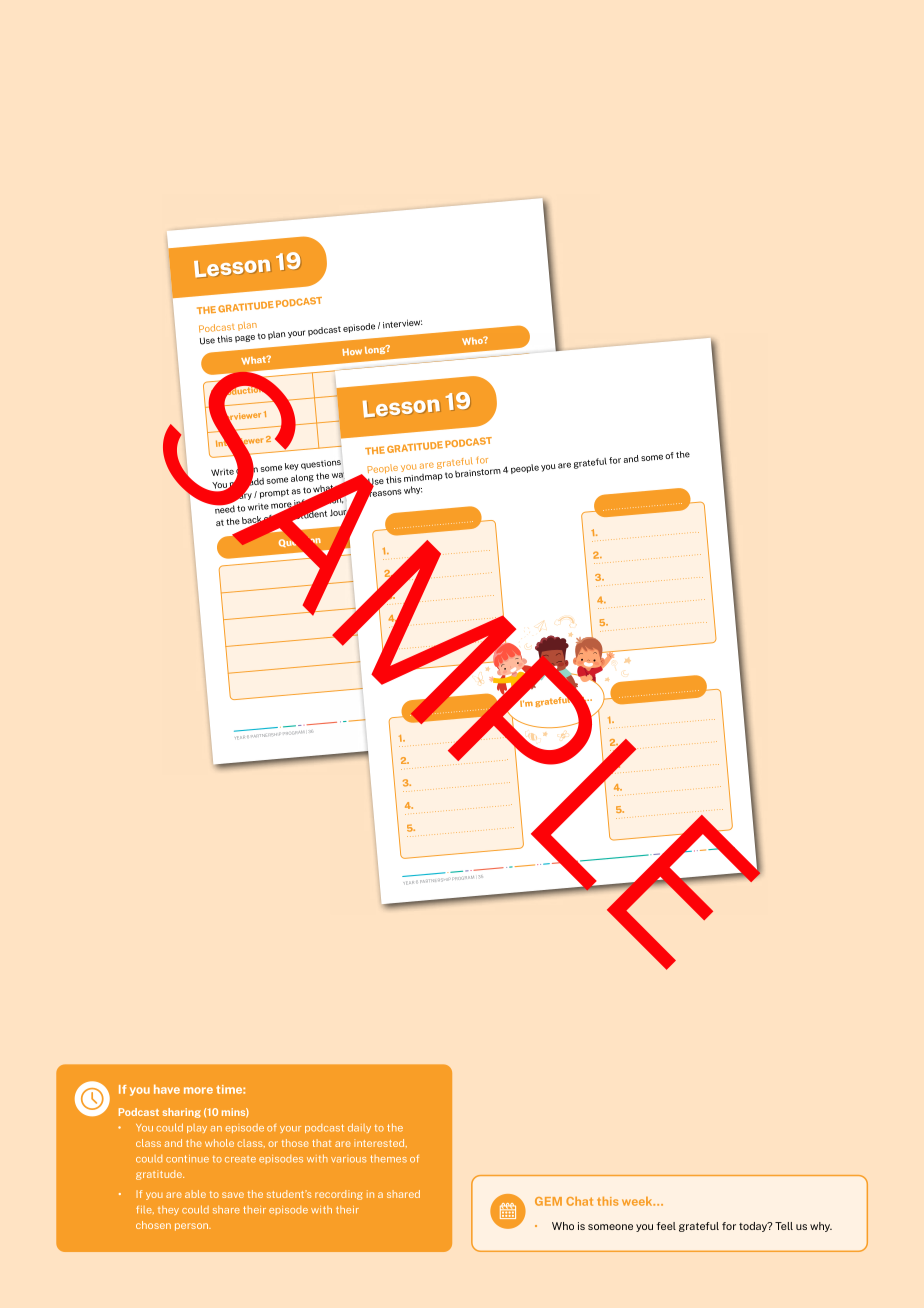  I want to click on person, so click(193, 1227).
